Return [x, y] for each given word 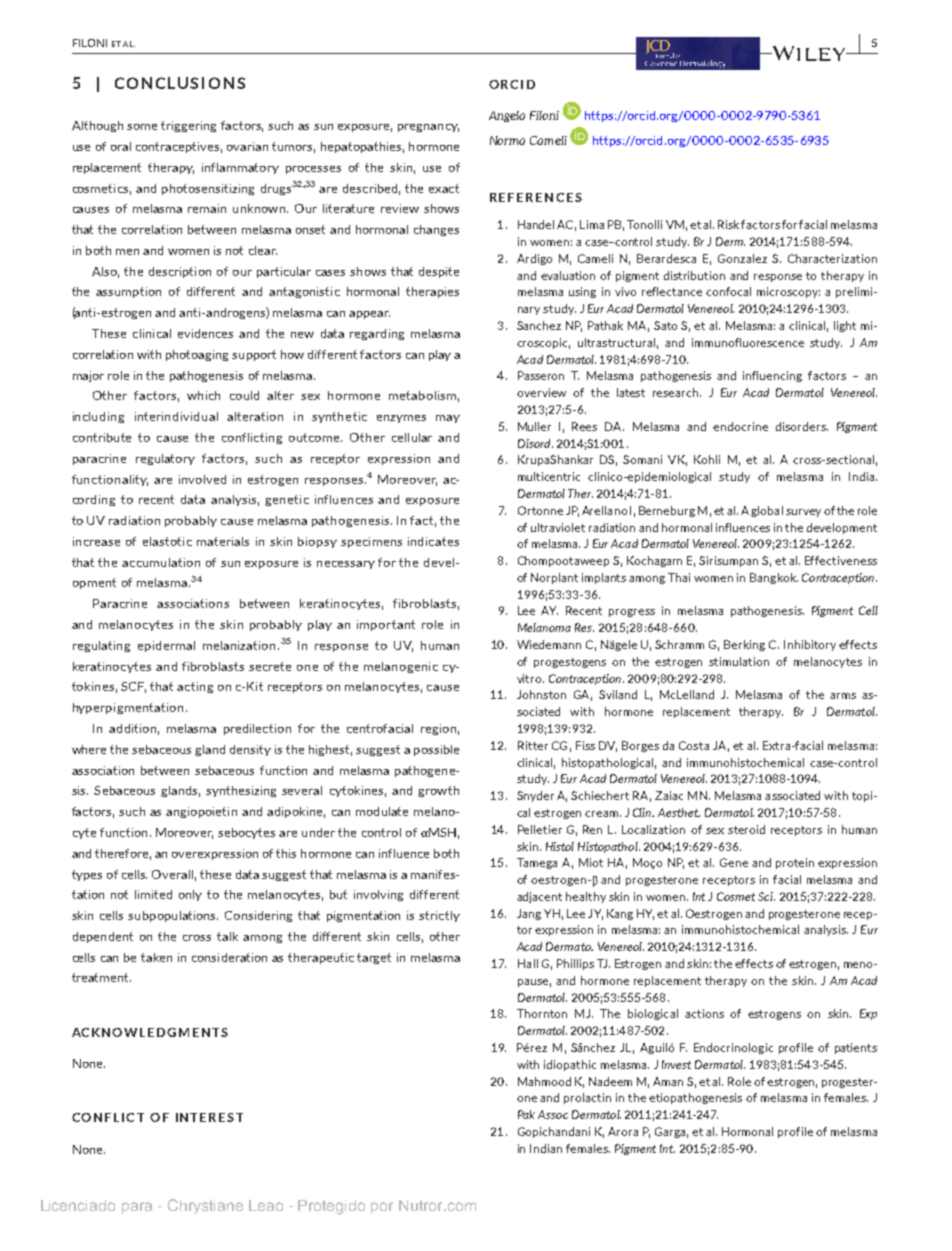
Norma [507, 140]
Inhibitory [810, 645]
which [203, 395]
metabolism [422, 395]
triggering [188, 126]
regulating [101, 646]
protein [795, 863]
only [190, 895]
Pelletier [540, 829]
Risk [728, 224]
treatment [101, 977]
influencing [772, 376]
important [386, 625]
